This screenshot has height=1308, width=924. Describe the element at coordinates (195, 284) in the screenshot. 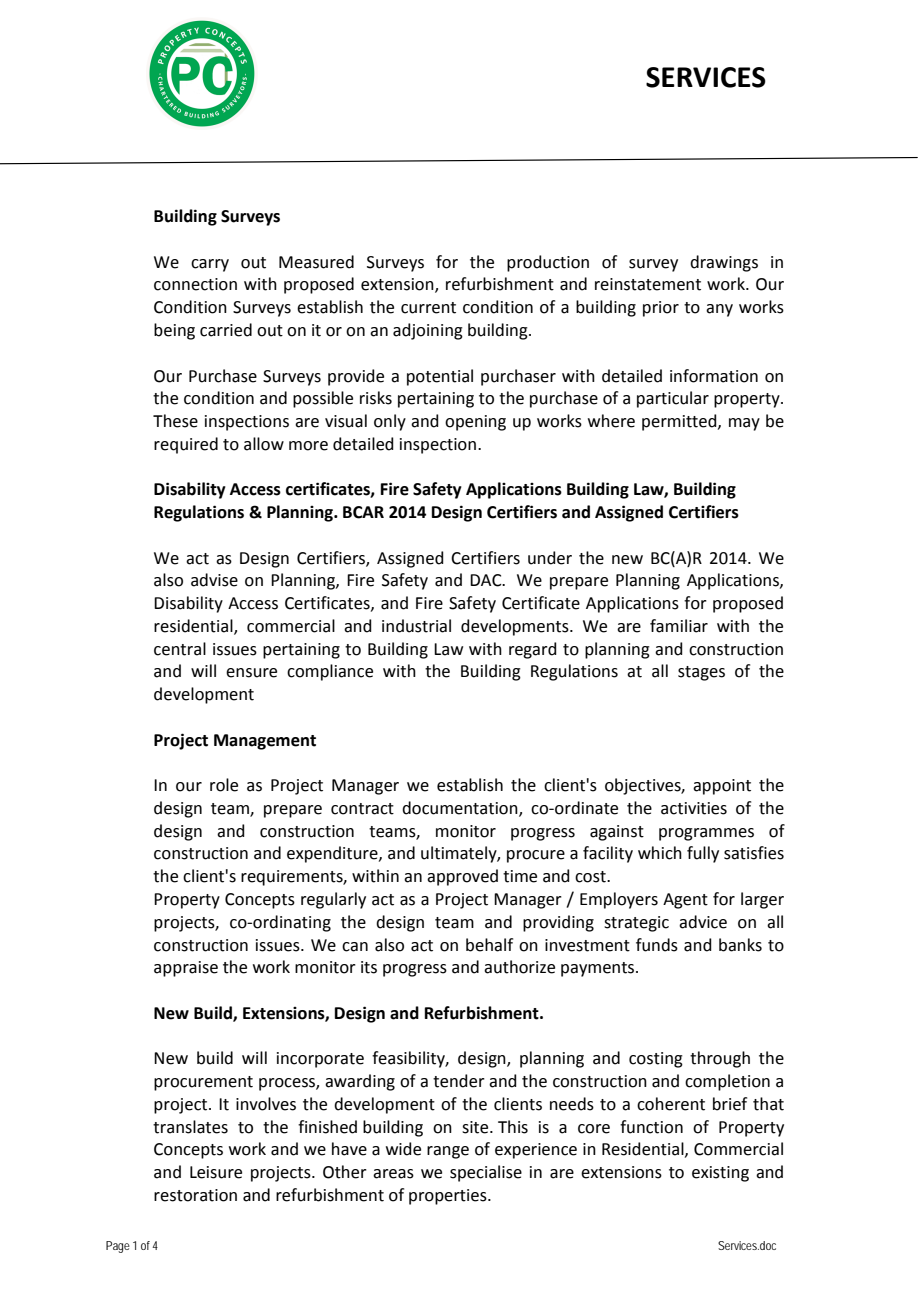

I see `connection` at that location.
